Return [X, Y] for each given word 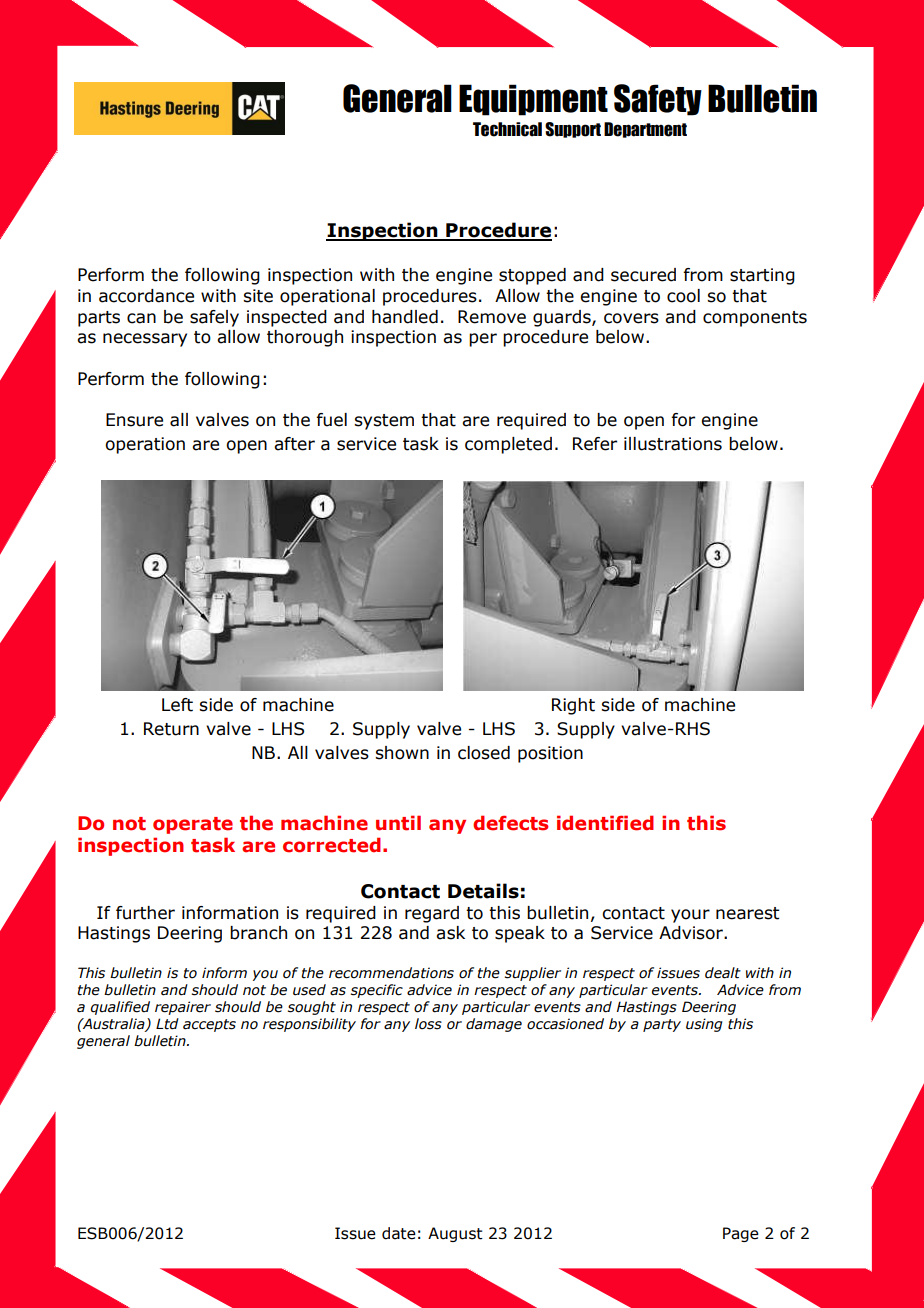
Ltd [167, 1024]
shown [402, 753]
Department [645, 130]
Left [177, 705]
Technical [507, 129]
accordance [146, 296]
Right [573, 706]
